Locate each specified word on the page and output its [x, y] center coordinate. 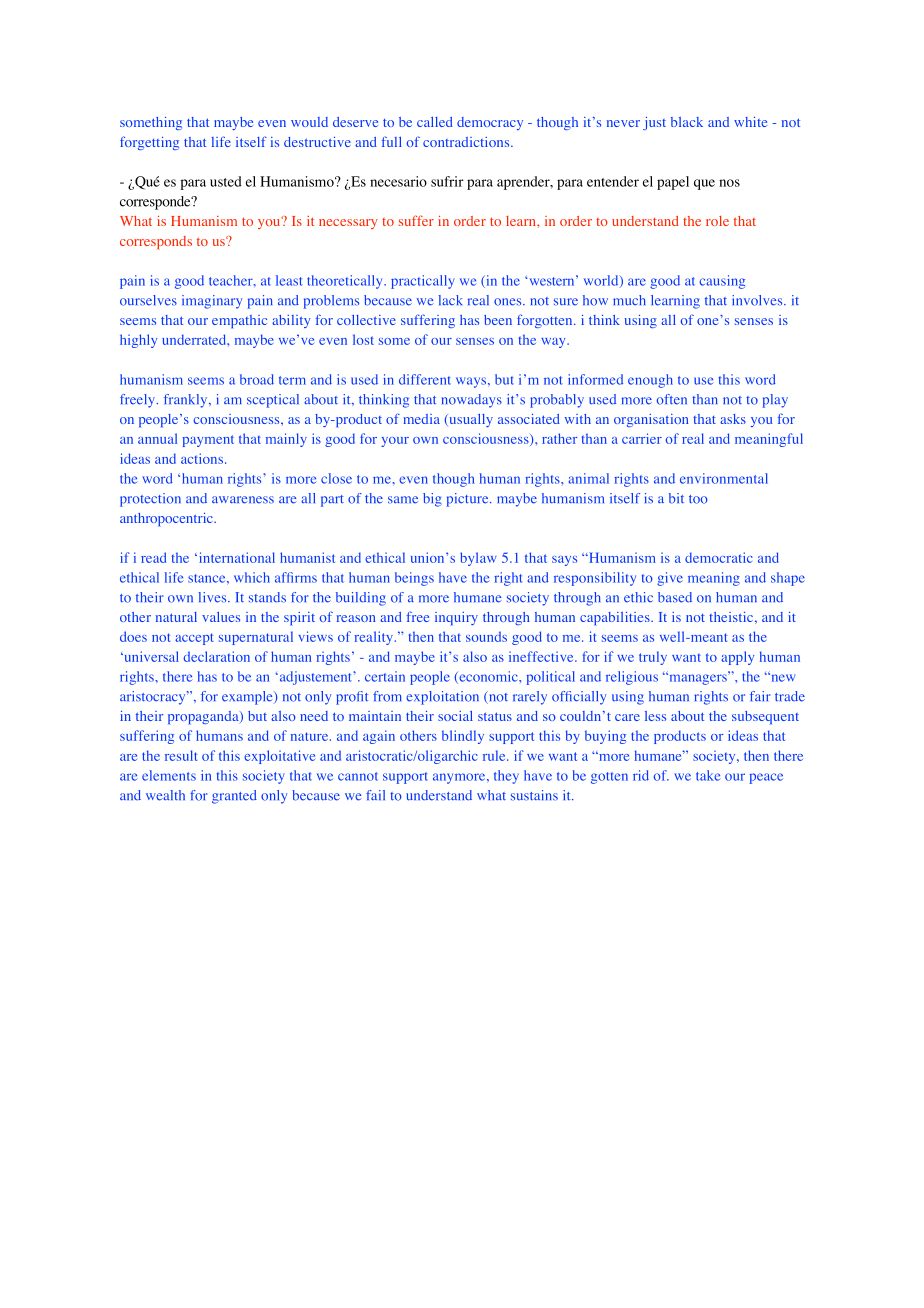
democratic [719, 557]
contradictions [467, 142]
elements [169, 775]
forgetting [149, 143]
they [506, 777]
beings [414, 579]
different [424, 379]
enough [650, 381]
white [750, 122]
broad [257, 379]
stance [208, 578]
